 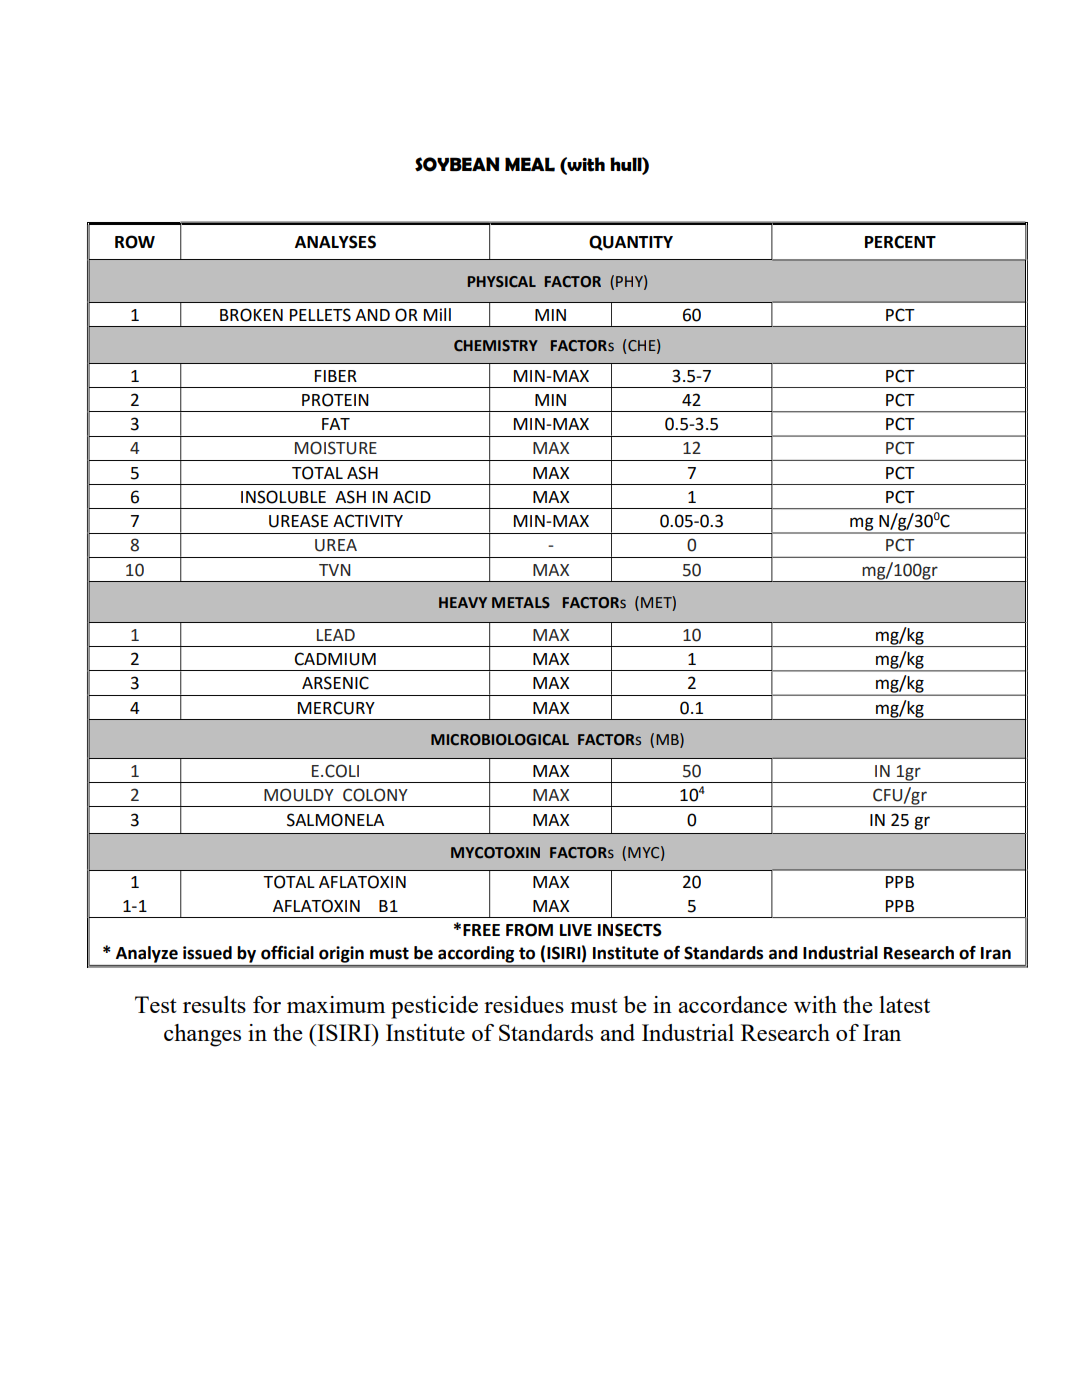 I want to click on results, so click(x=214, y=1004).
